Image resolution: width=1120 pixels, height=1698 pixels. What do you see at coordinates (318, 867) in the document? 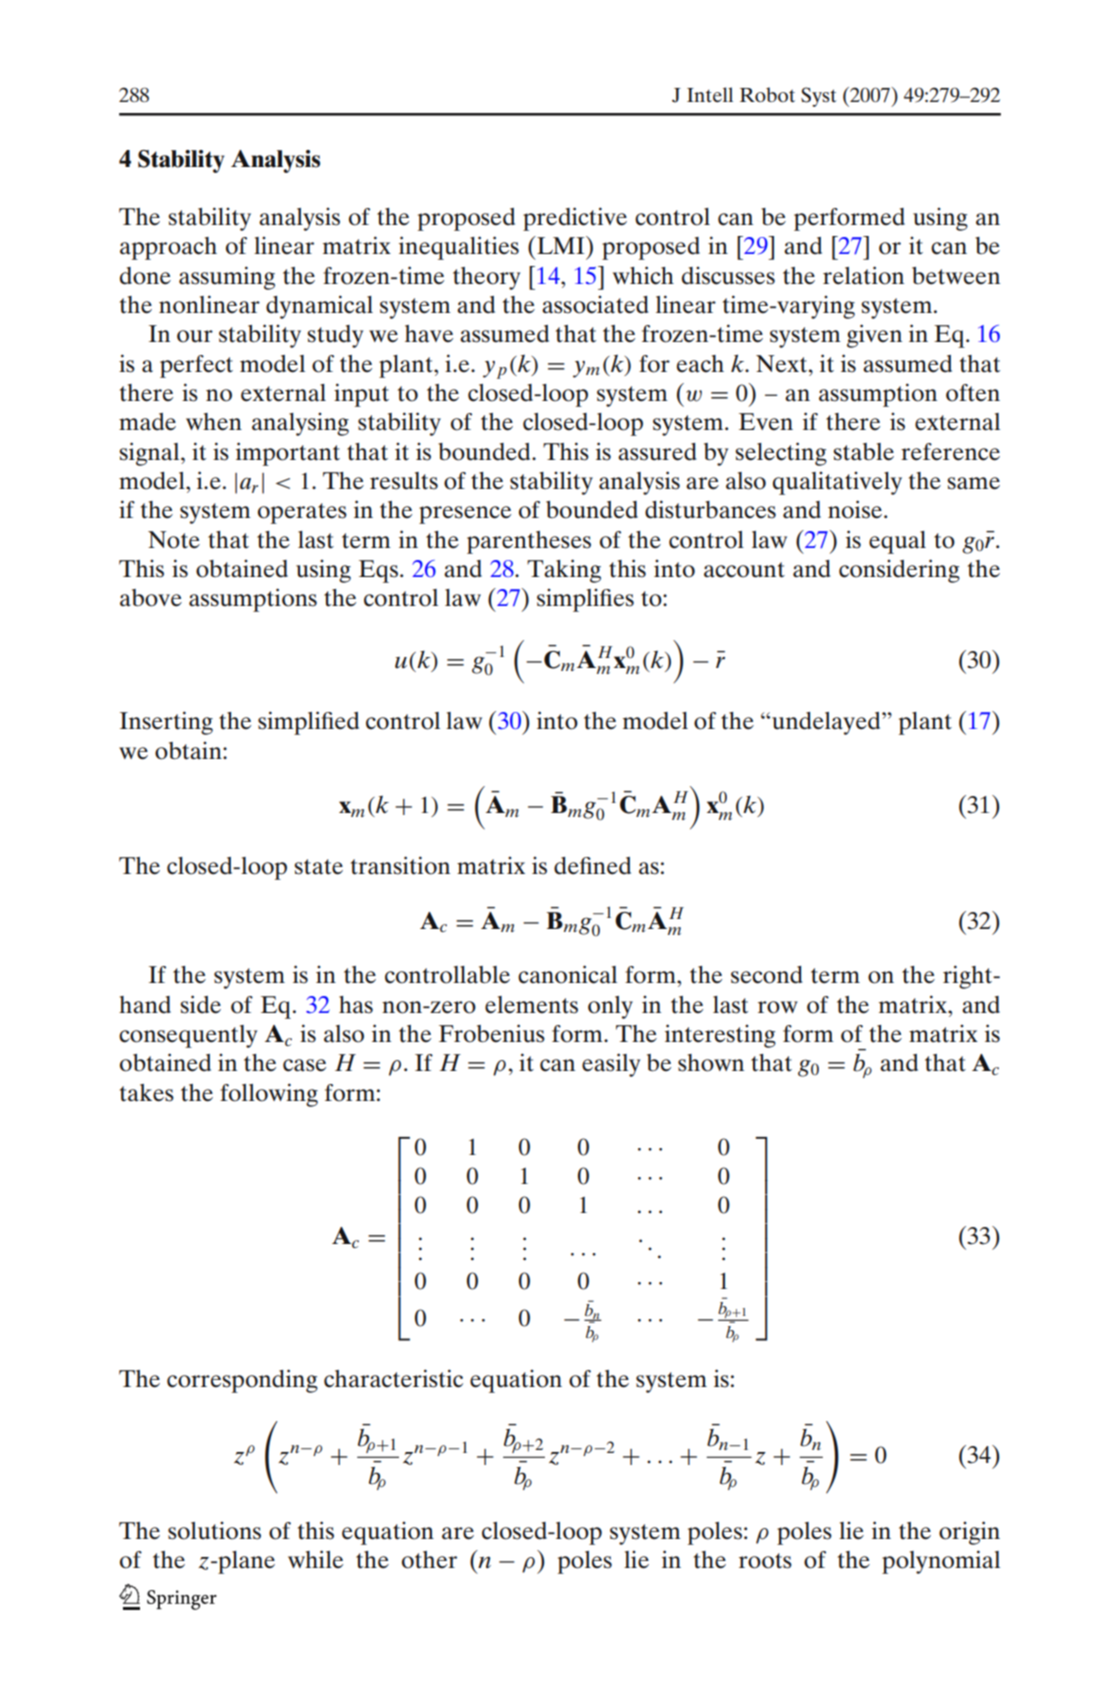
I see `state` at bounding box center [318, 867].
